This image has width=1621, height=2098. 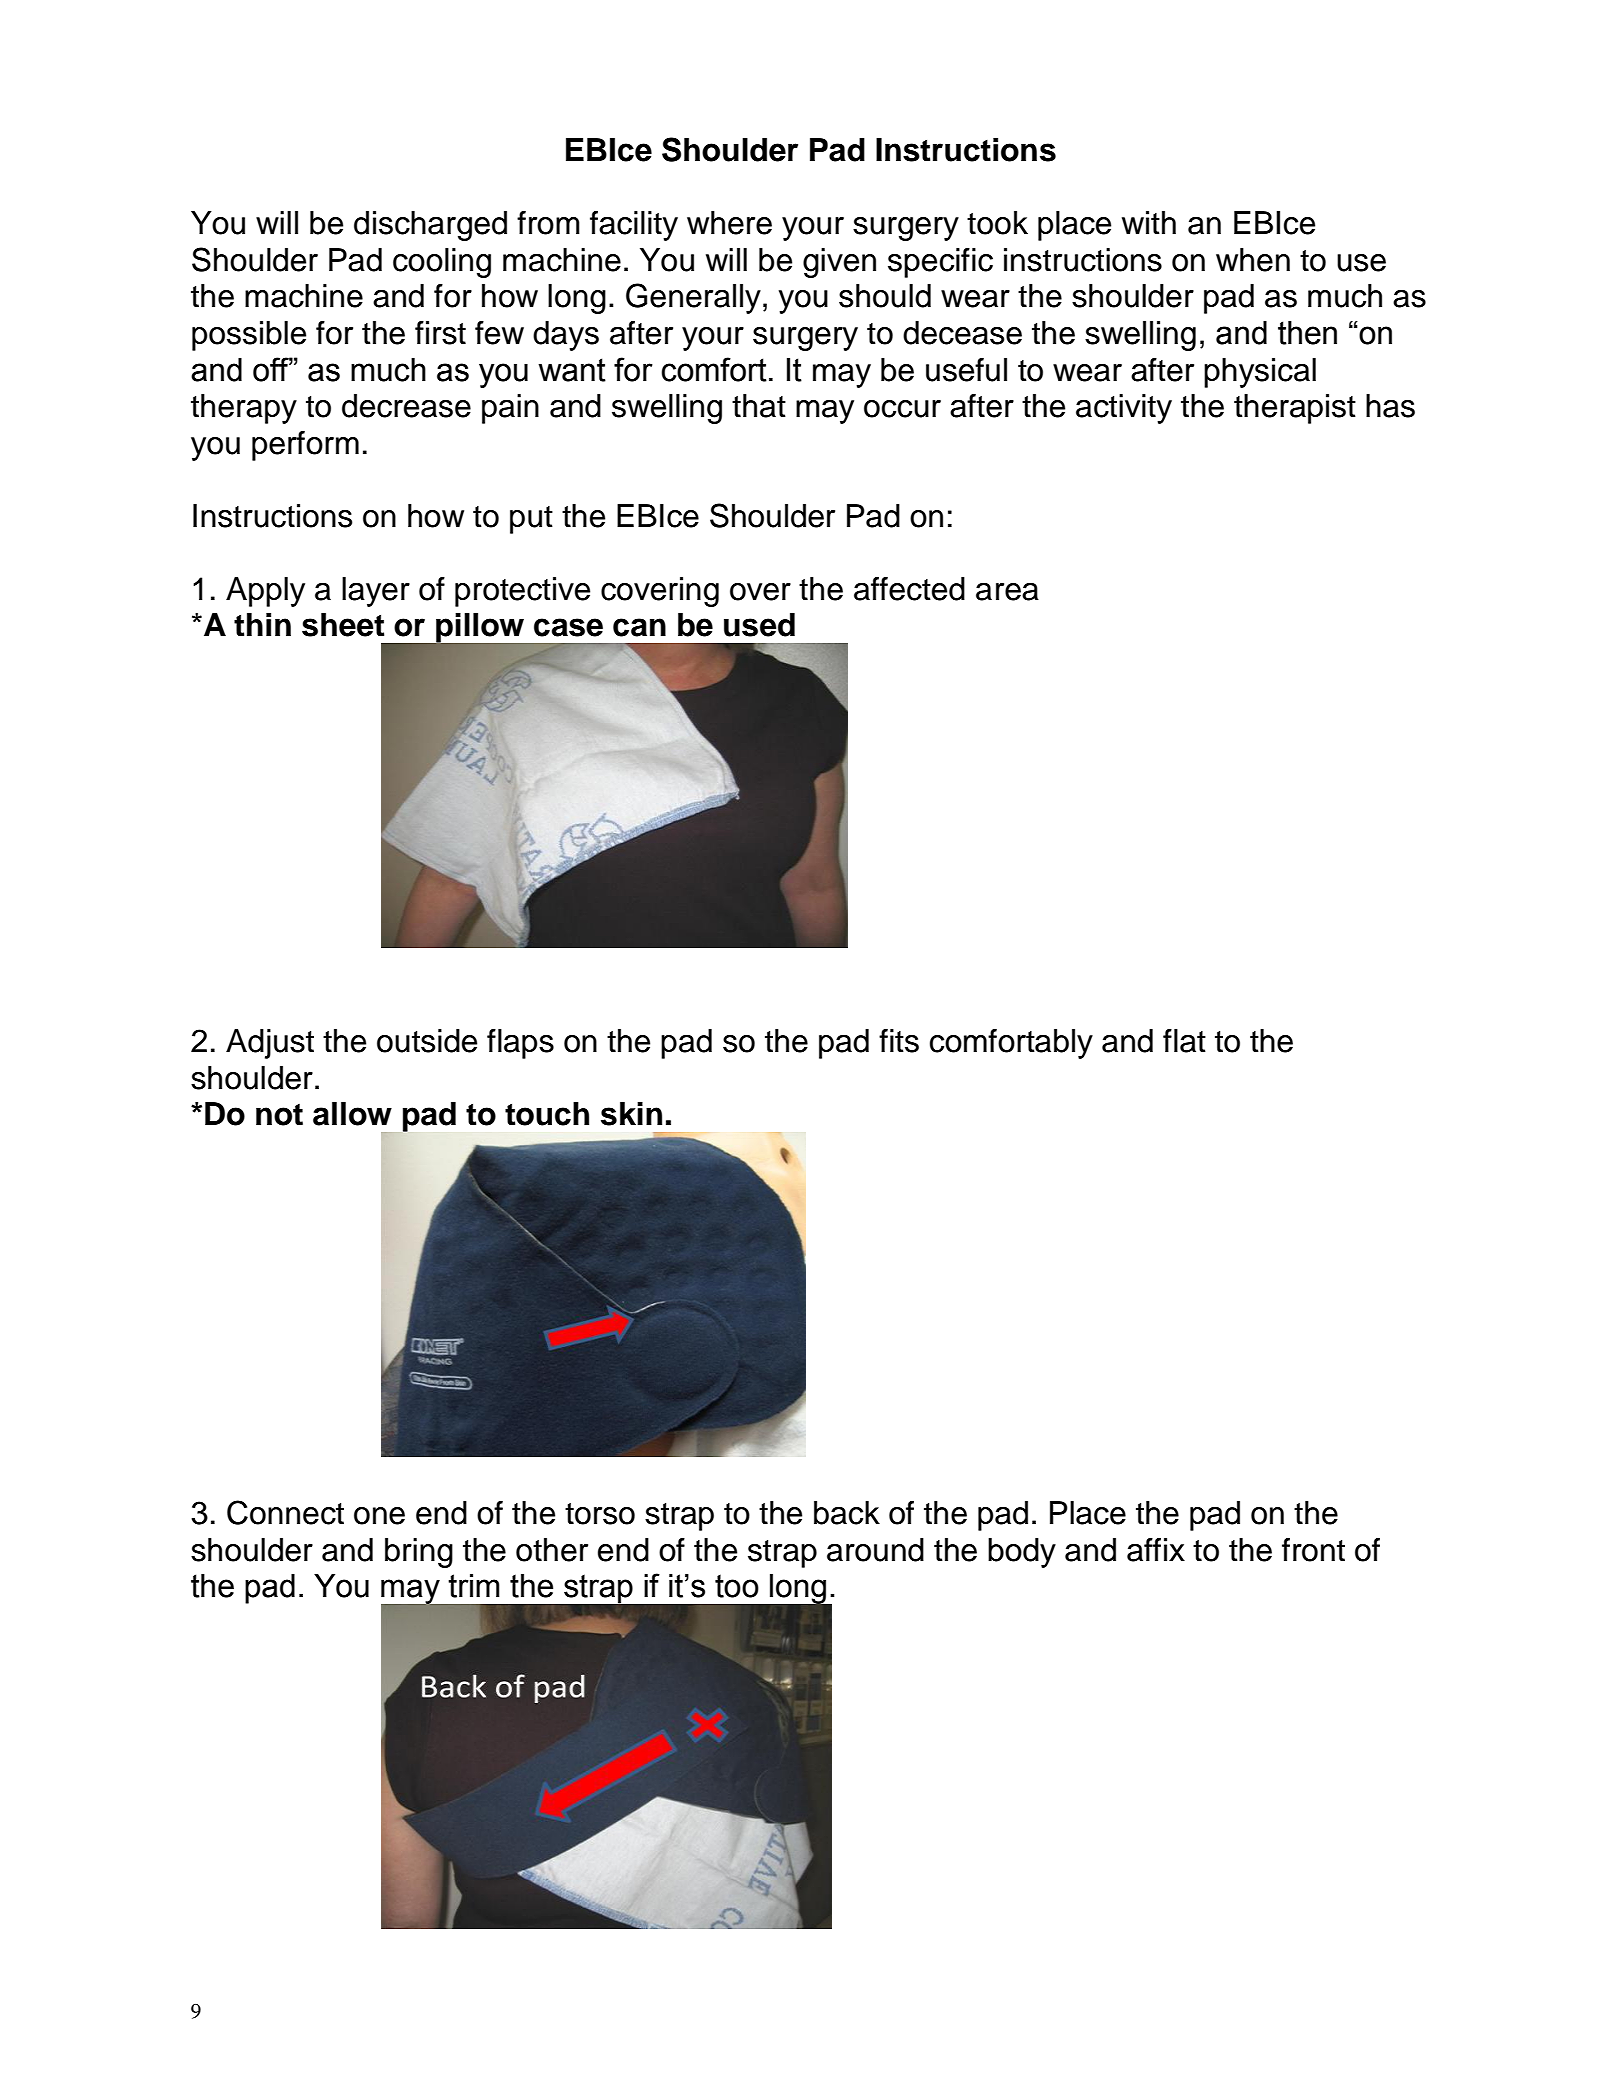 What do you see at coordinates (759, 625) in the image?
I see `used` at bounding box center [759, 625].
